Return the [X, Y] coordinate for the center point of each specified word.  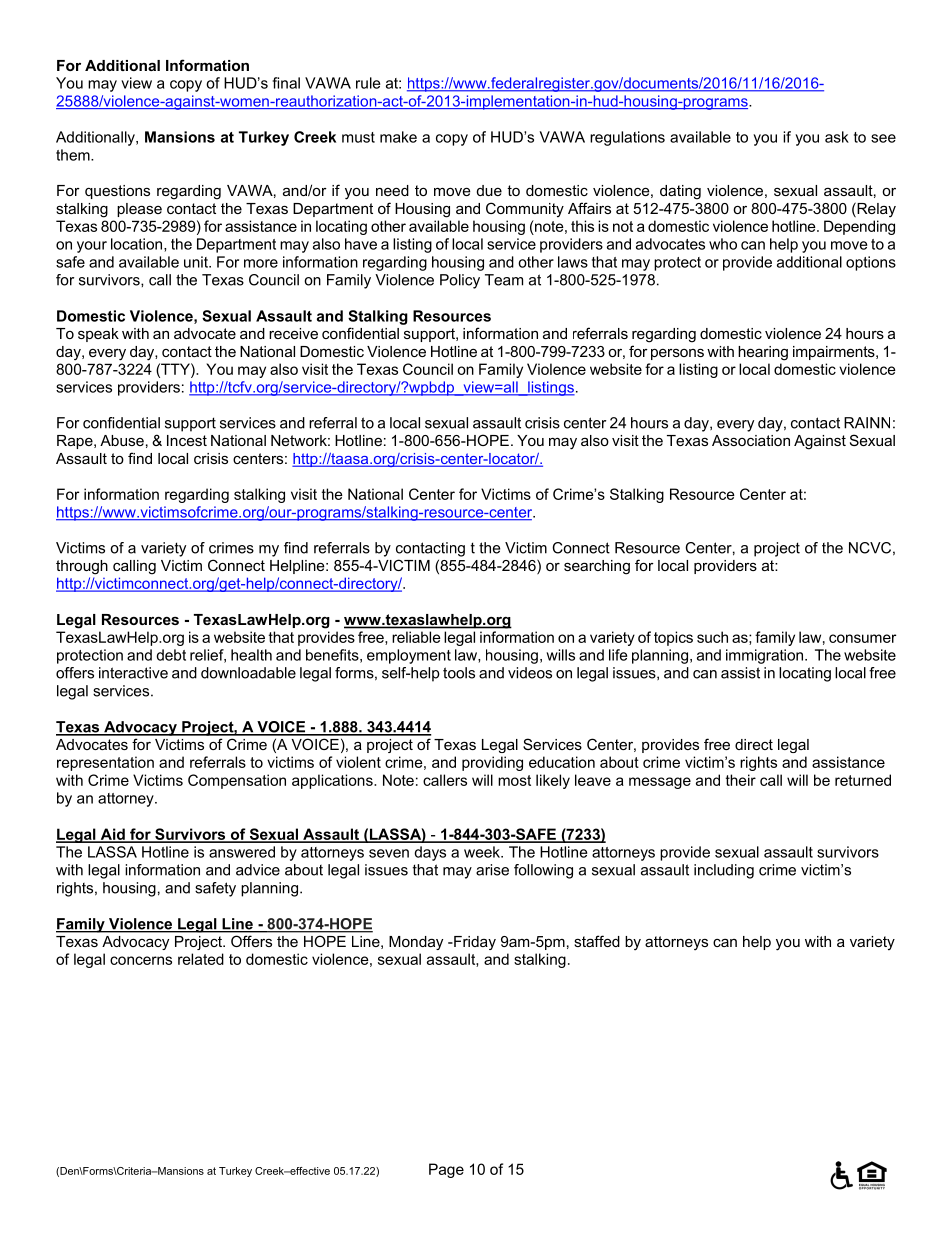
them [74, 155]
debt [171, 655]
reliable [416, 637]
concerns [141, 960]
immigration [764, 656]
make [398, 137]
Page [446, 1170]
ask [837, 137]
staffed [597, 941]
